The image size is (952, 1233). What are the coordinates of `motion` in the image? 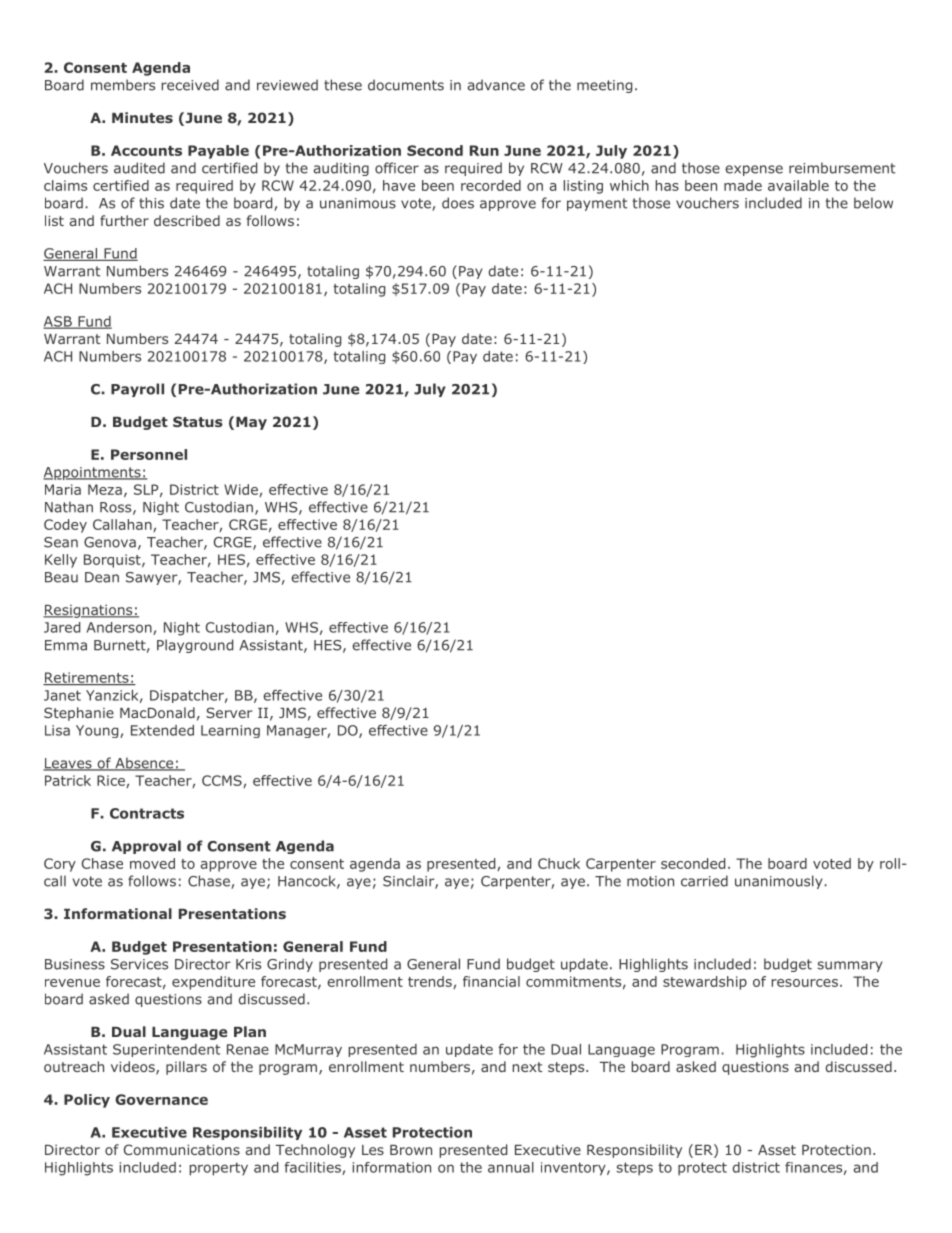 It's located at (650, 881).
